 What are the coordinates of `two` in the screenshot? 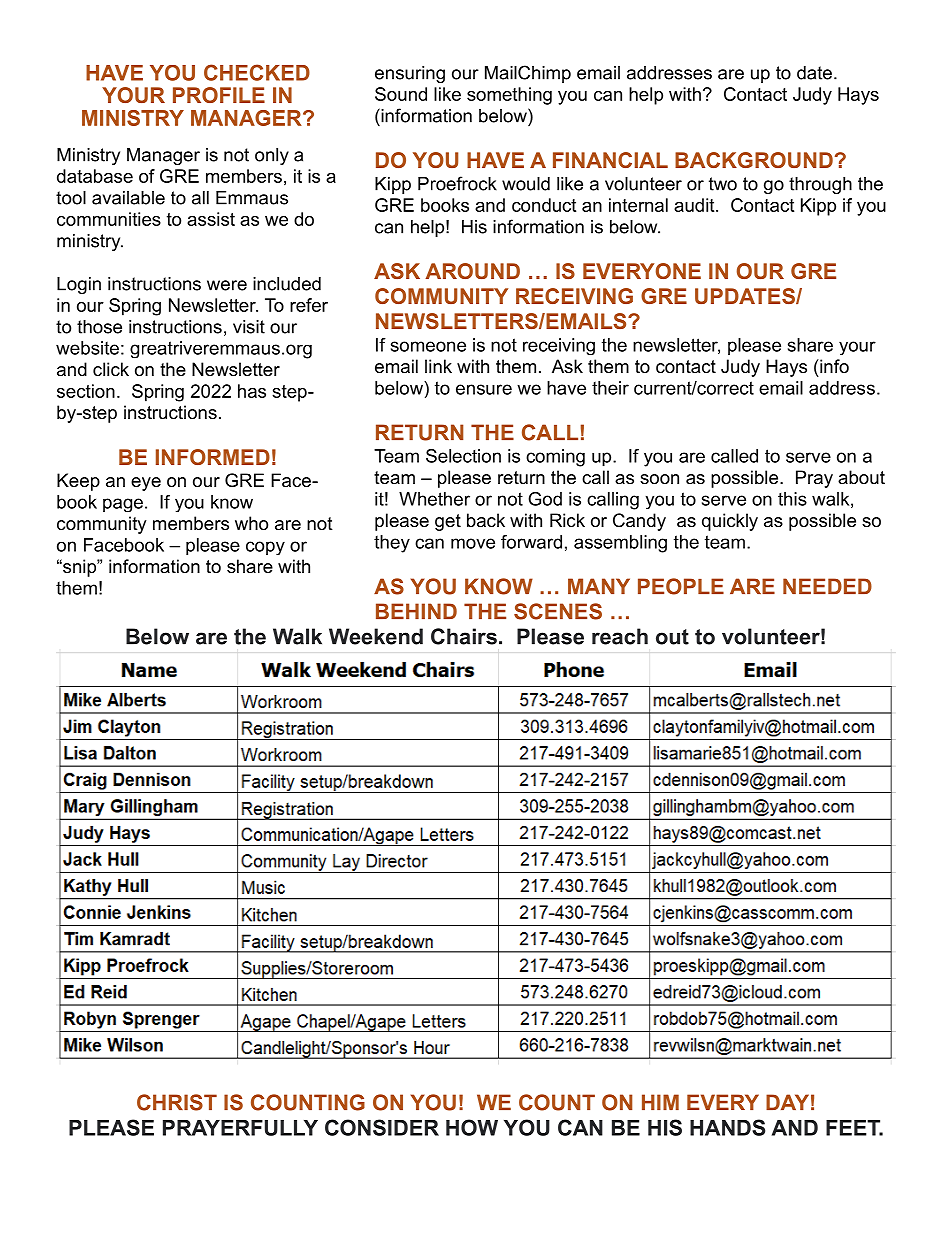 It's located at (723, 184).
